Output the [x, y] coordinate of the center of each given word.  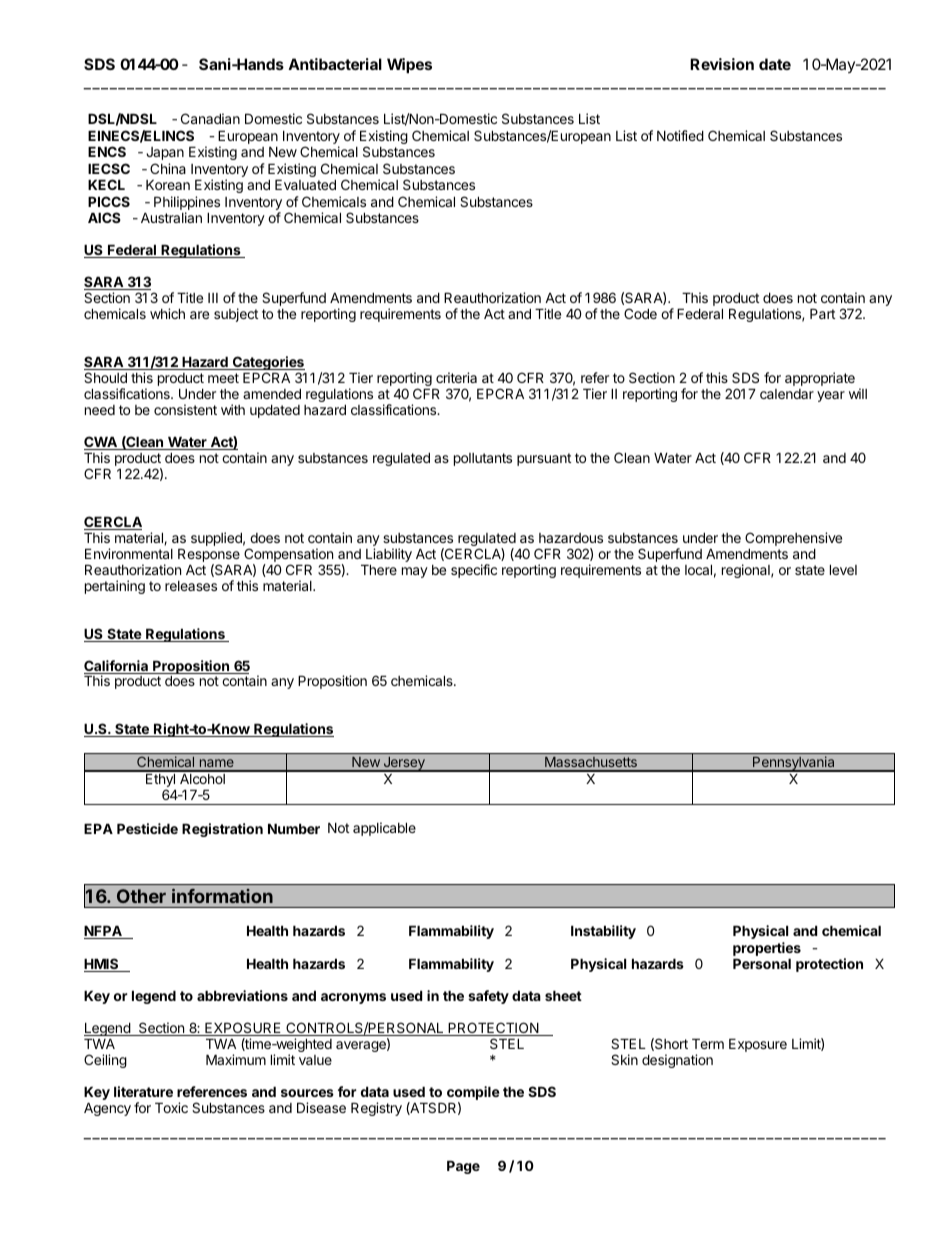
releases [191, 586]
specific [474, 571]
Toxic [171, 1107]
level [843, 570]
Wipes [409, 65]
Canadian [210, 118]
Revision [722, 64]
